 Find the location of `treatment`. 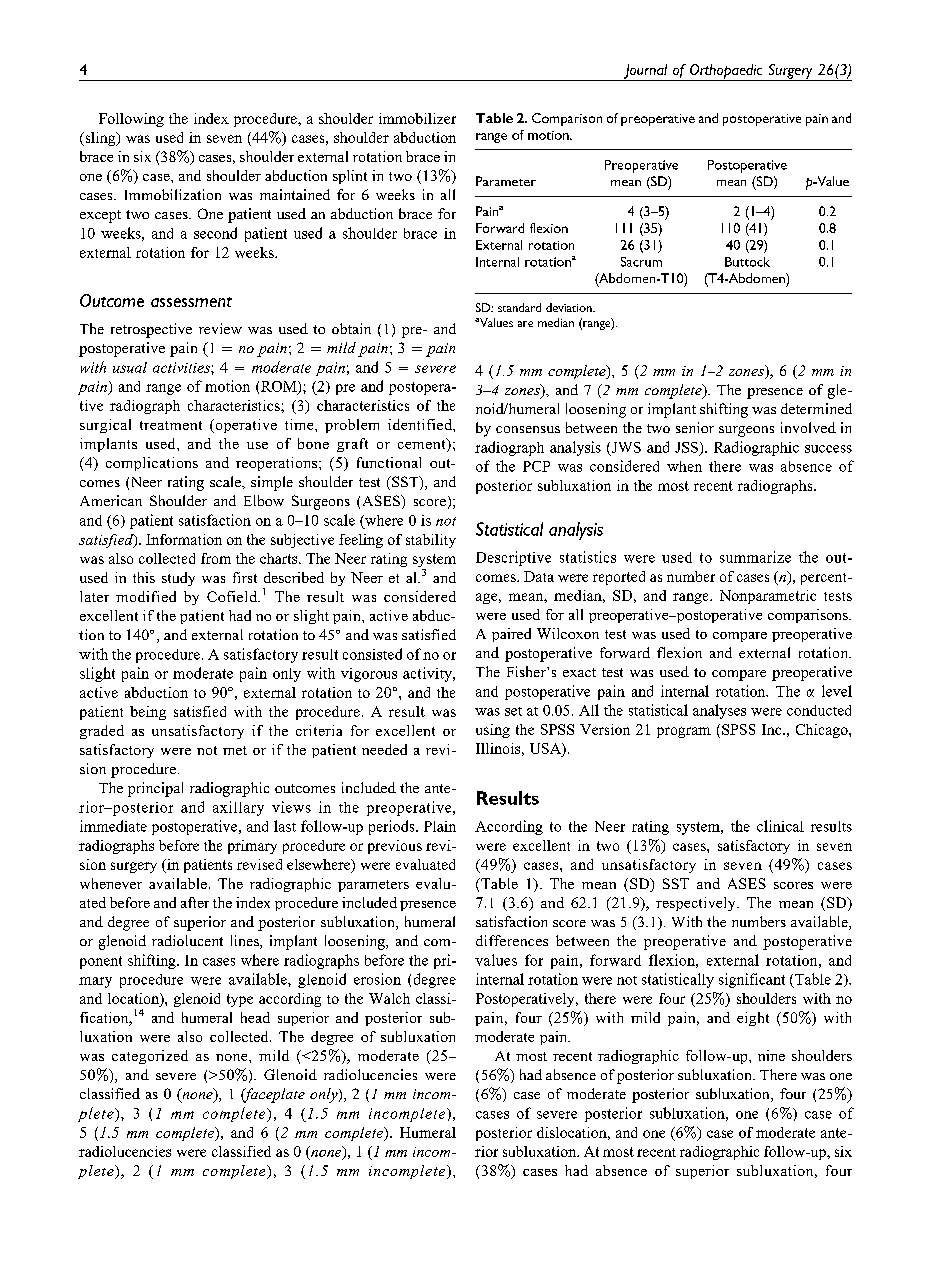

treatment is located at coordinates (171, 425).
